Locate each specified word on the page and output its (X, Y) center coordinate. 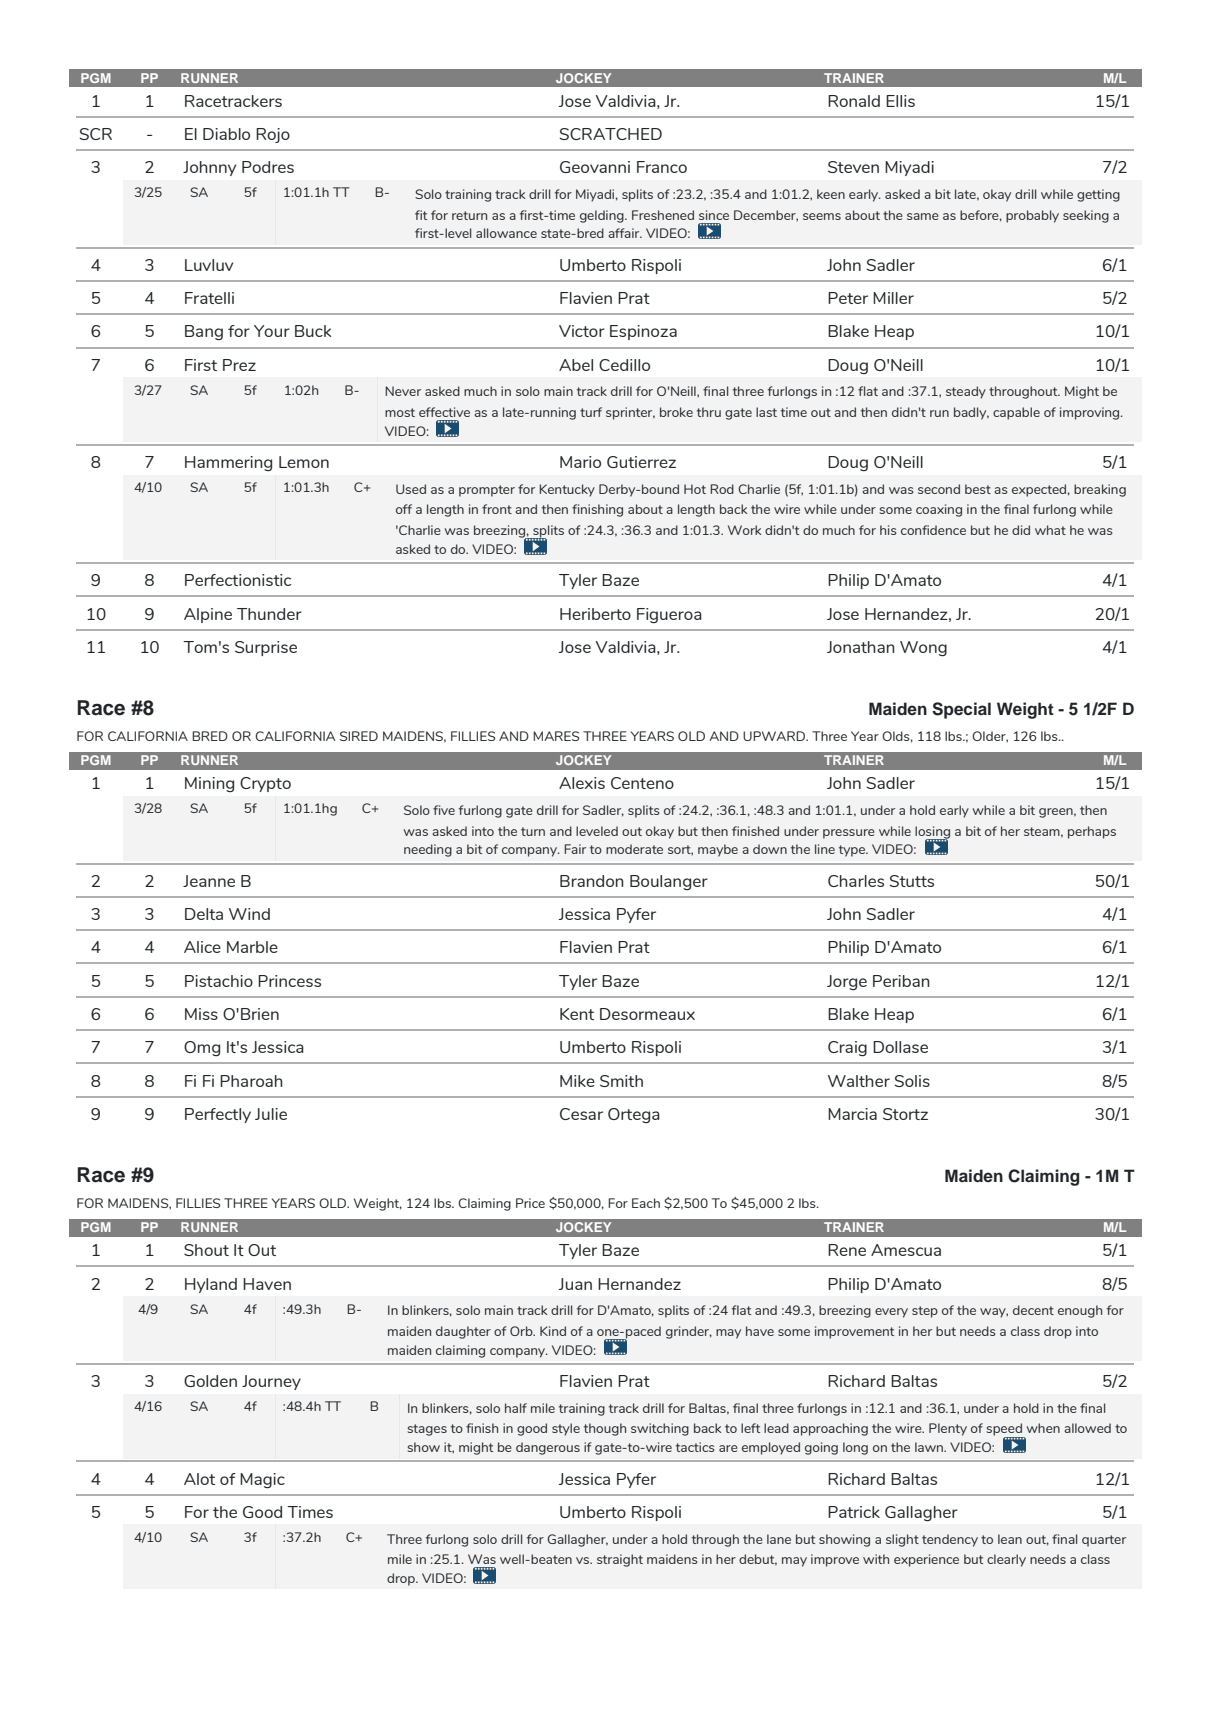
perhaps (1092, 832)
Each (646, 1203)
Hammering (228, 463)
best (978, 489)
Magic (262, 1480)
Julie (271, 1114)
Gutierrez (641, 462)
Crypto (265, 784)
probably (1032, 216)
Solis (912, 1081)
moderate (634, 849)
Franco (662, 167)
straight (620, 1560)
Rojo (273, 135)
